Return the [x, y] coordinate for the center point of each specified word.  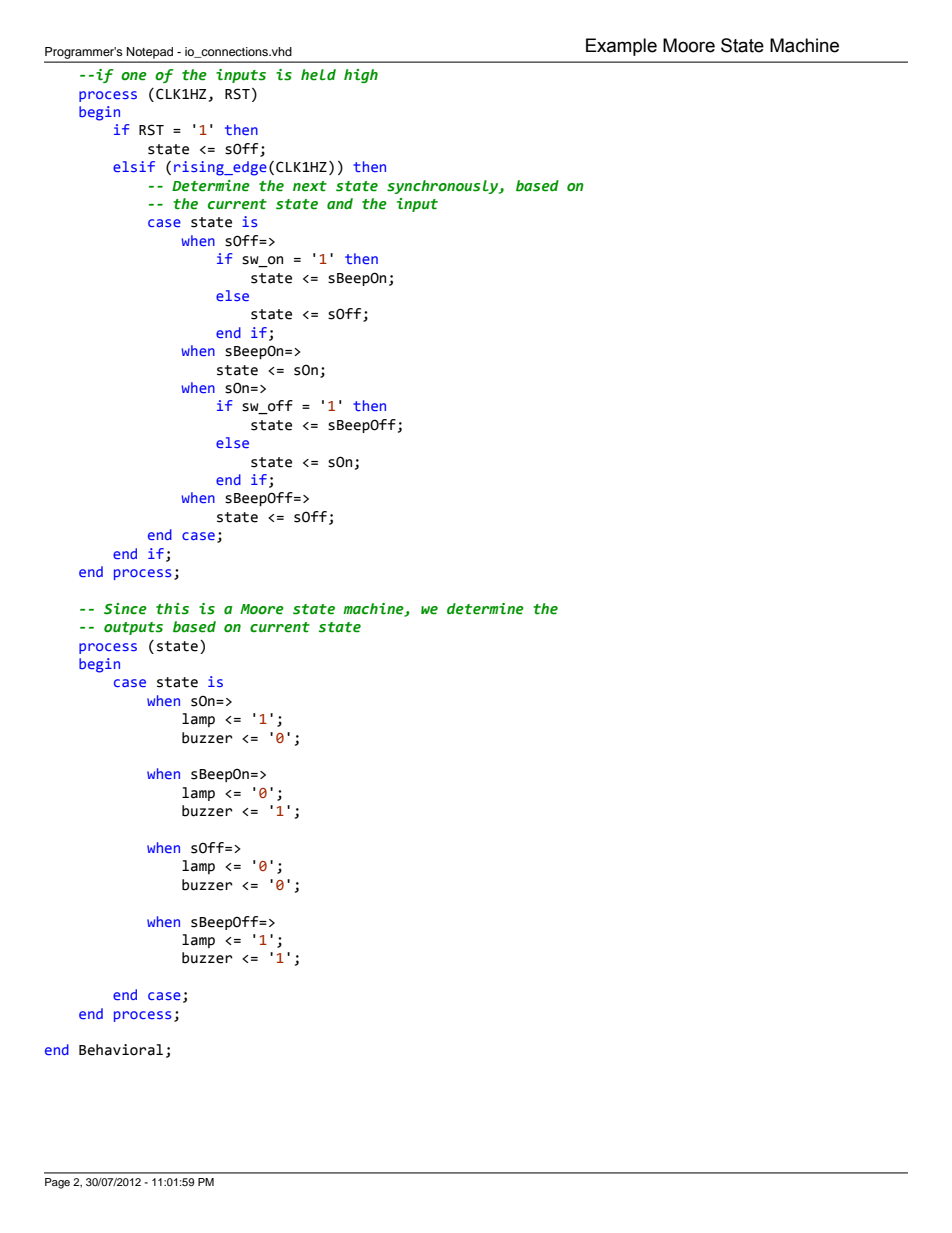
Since [125, 609]
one [134, 76]
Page [57, 1183]
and [340, 203]
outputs [133, 628]
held [318, 75]
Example [621, 47]
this [172, 609]
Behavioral [121, 1050]
